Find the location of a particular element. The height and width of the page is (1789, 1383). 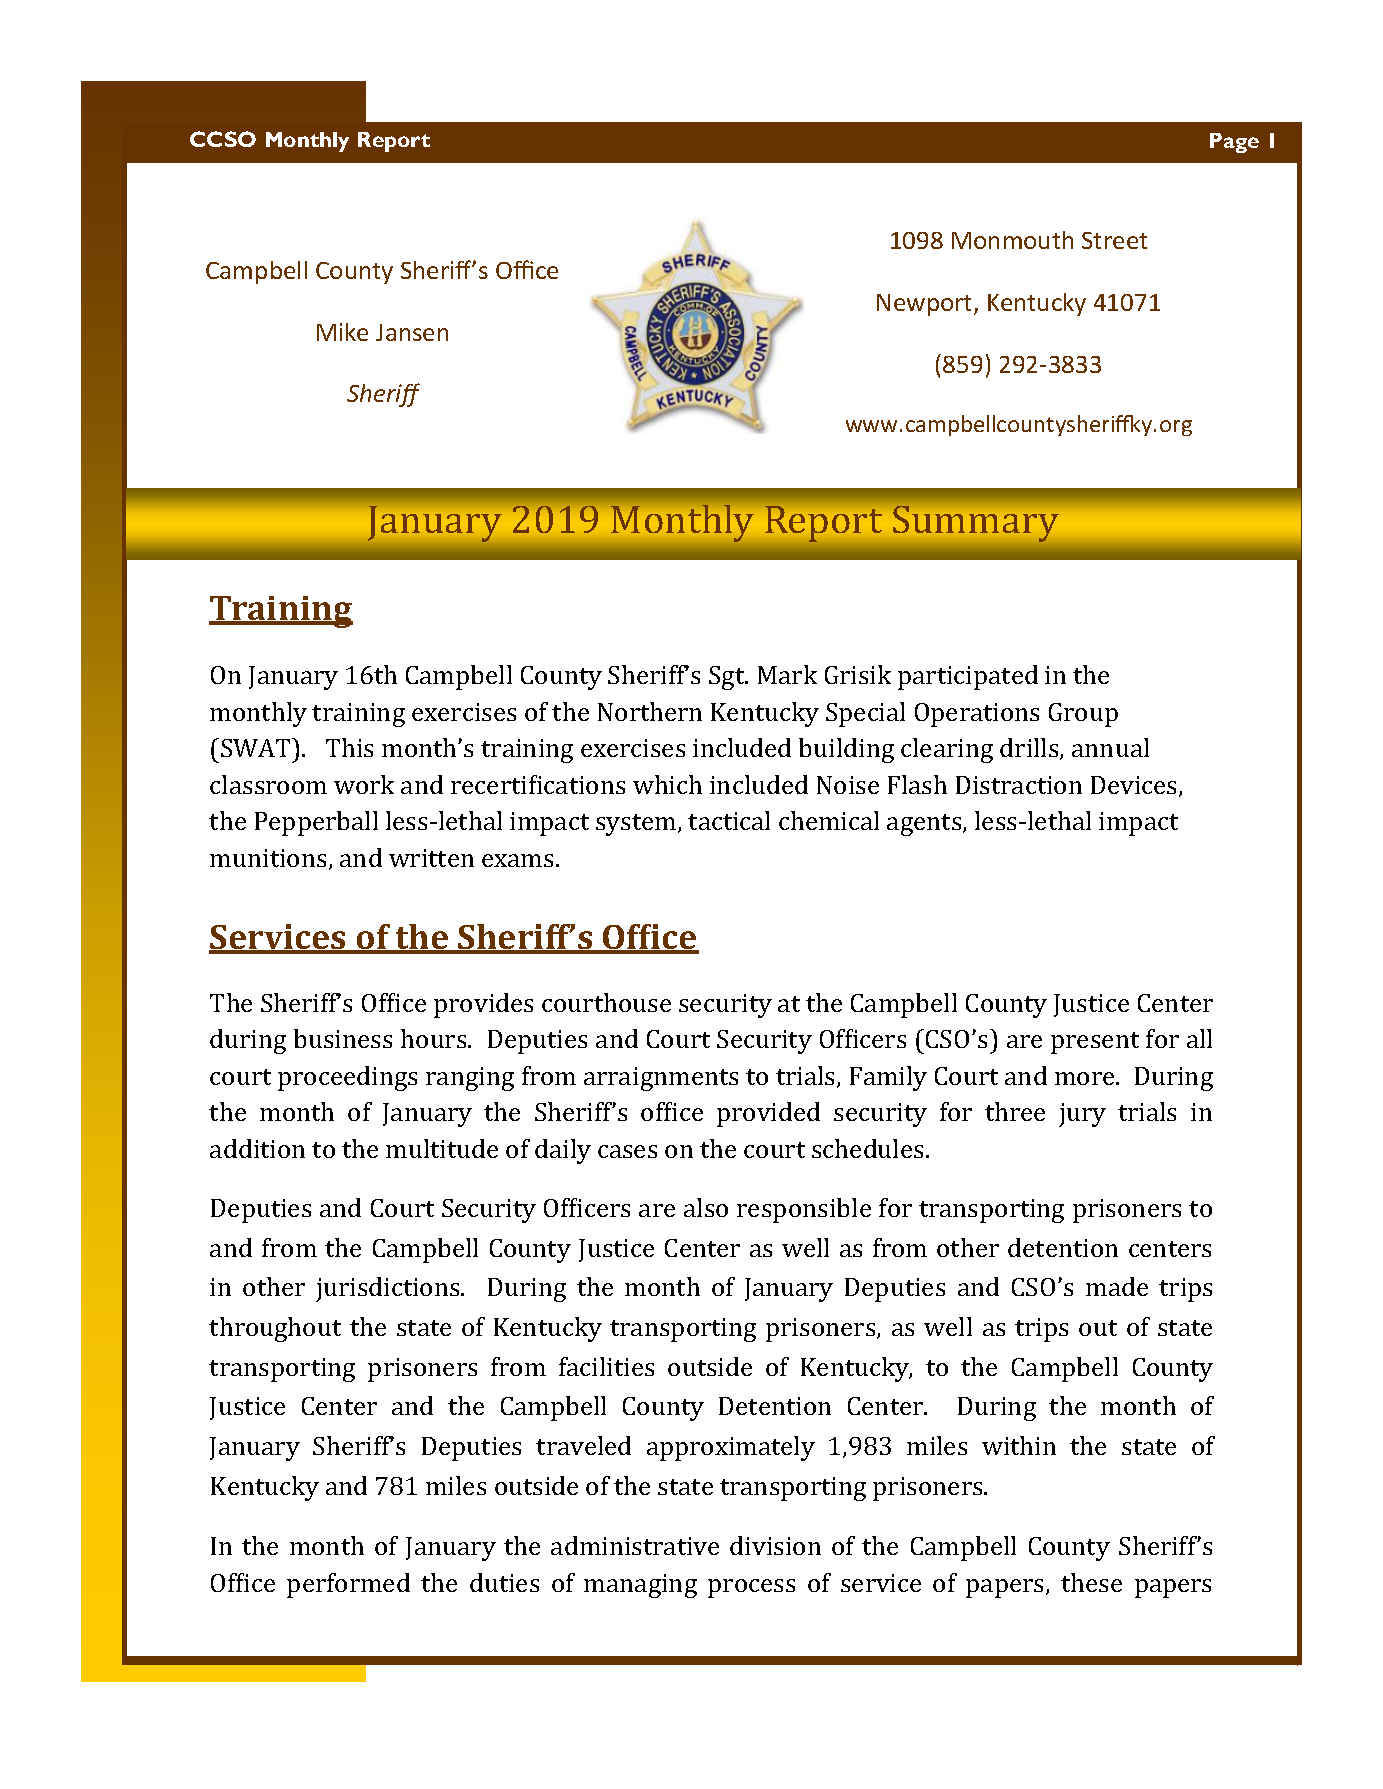

Sgt is located at coordinates (728, 678).
